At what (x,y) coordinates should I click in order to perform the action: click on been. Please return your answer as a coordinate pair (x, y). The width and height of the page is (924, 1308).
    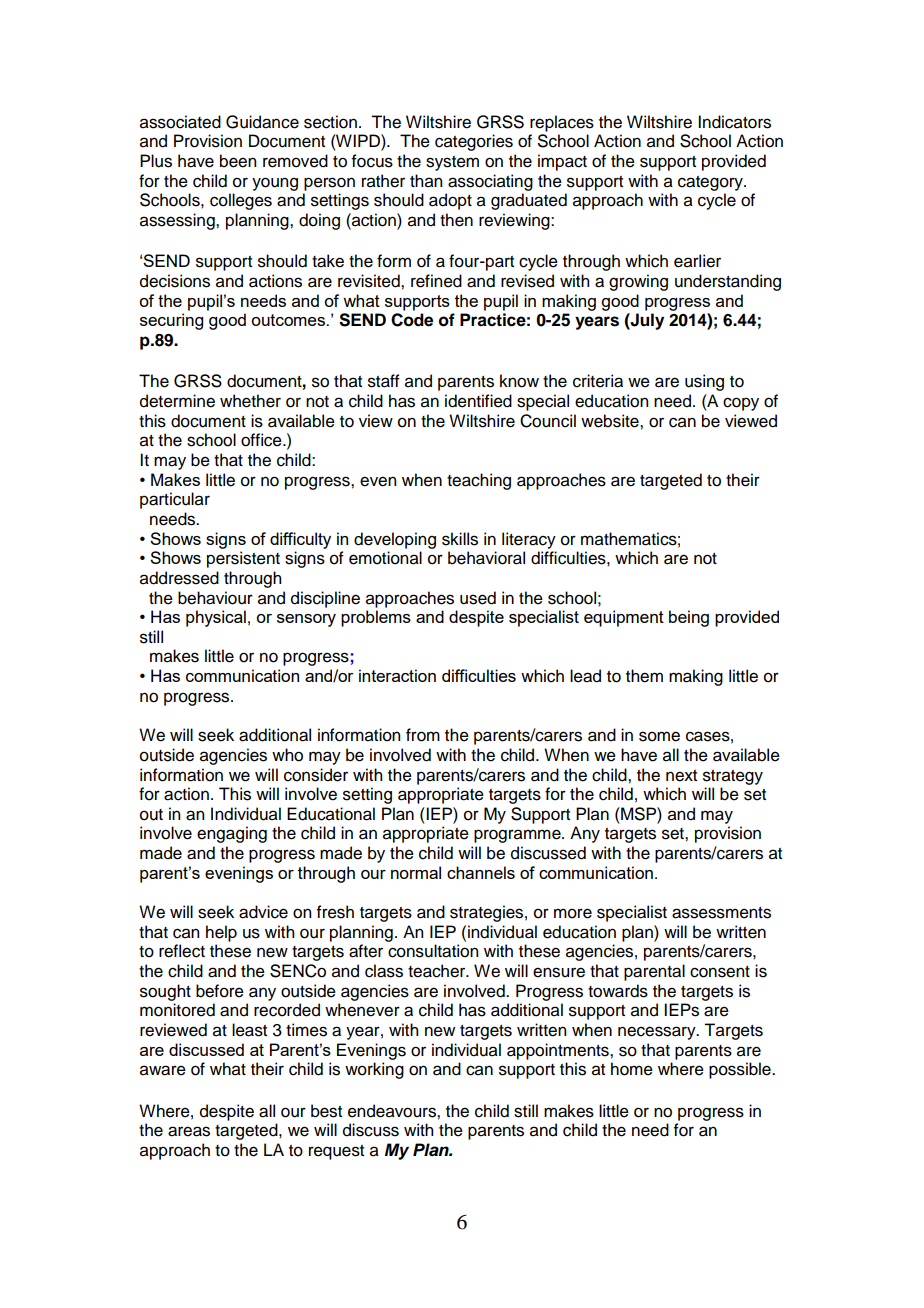
    Looking at the image, I should click on (238, 161).
